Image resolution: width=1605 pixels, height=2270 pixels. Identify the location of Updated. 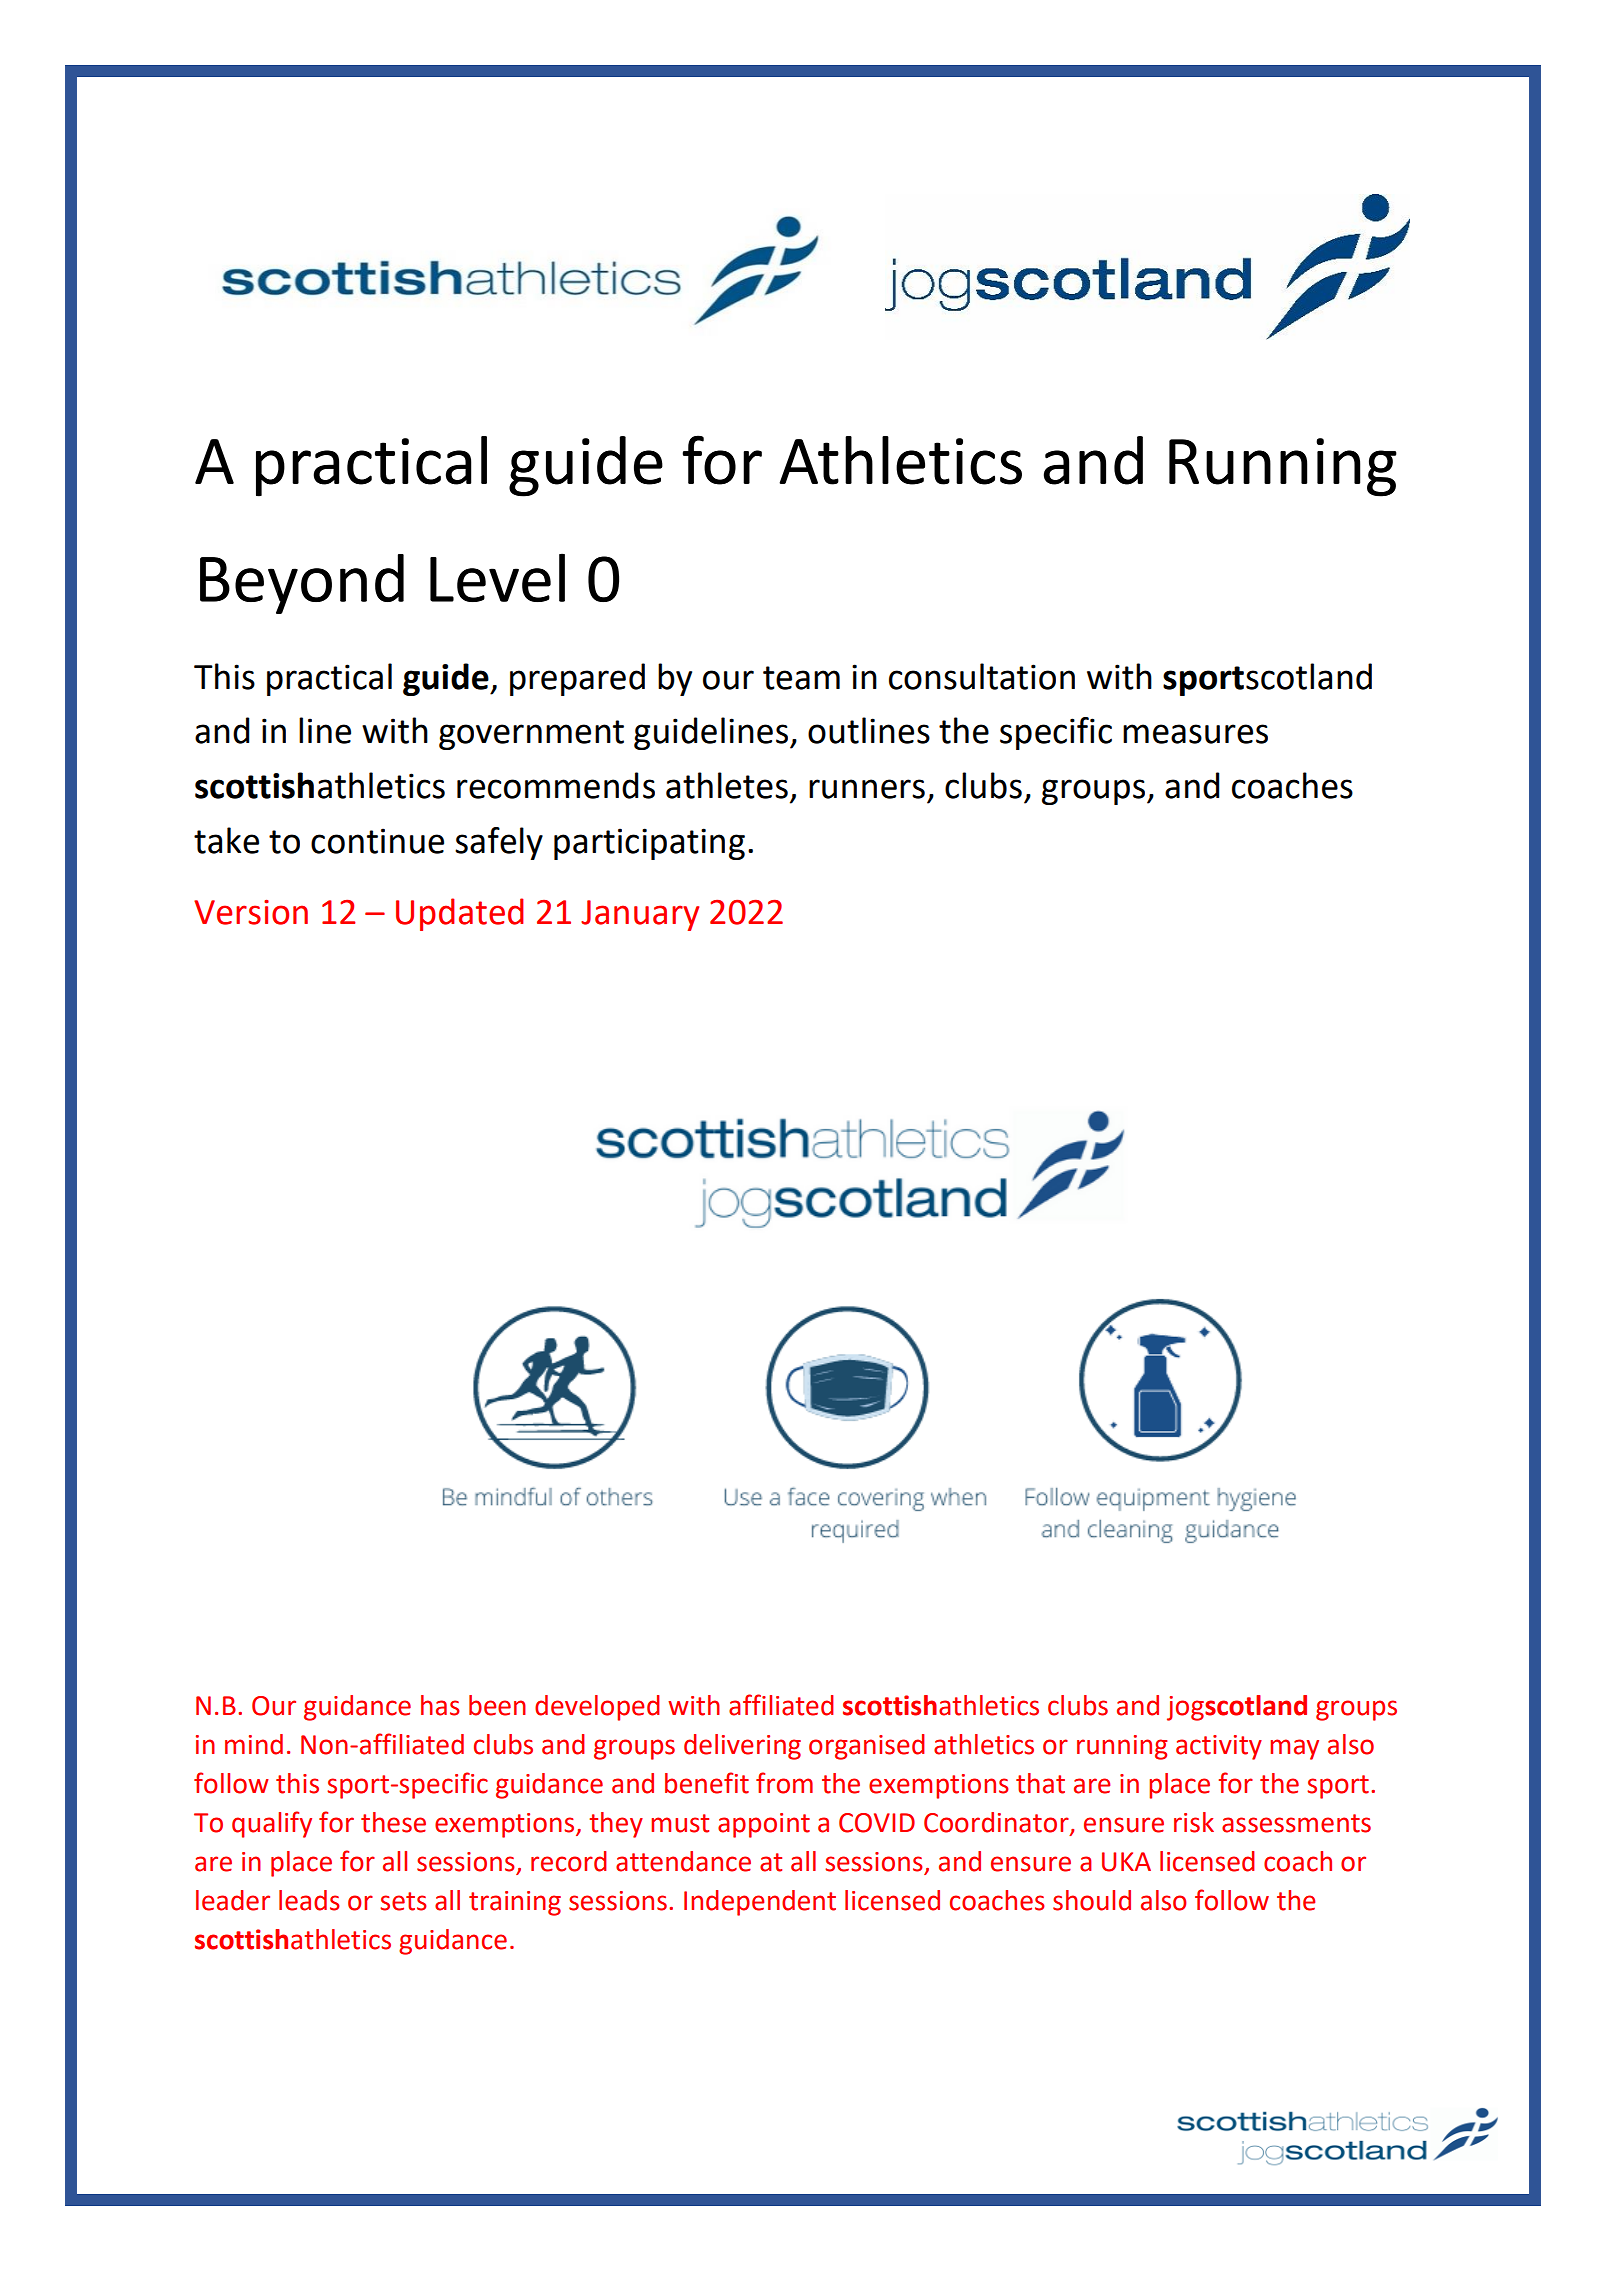
(460, 914).
